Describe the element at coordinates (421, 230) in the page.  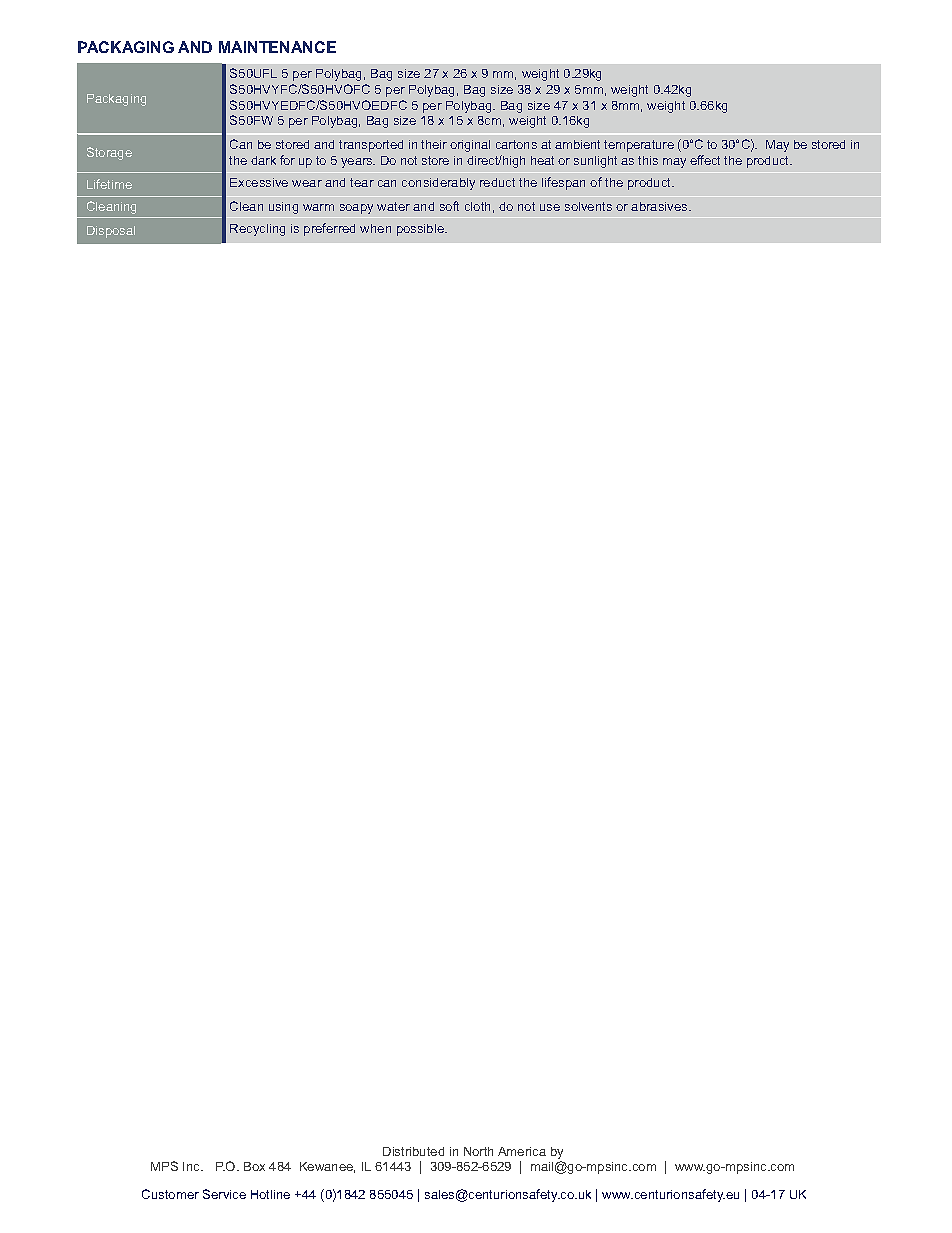
I see `possible` at that location.
